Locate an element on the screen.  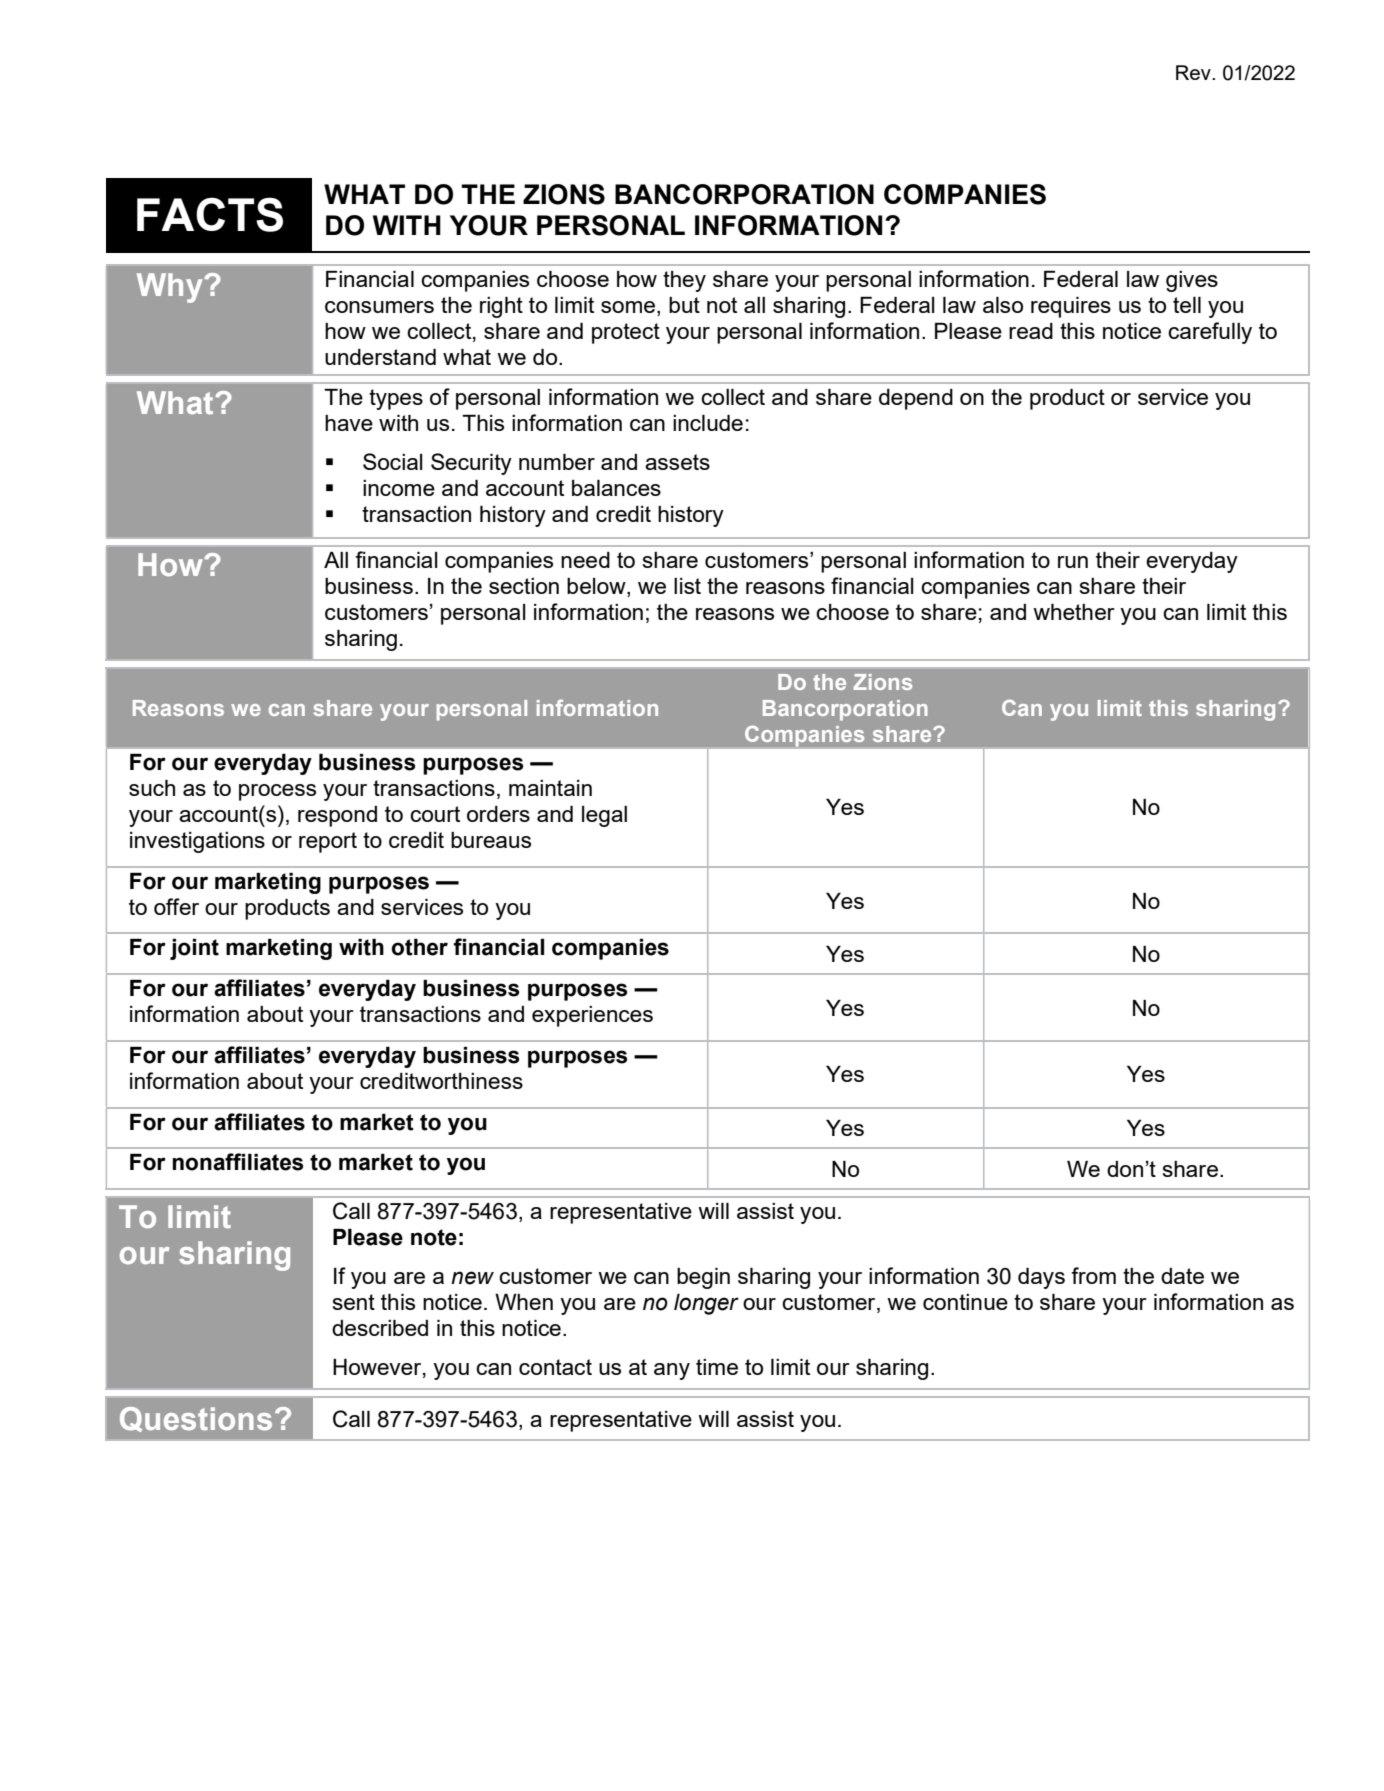
FACTS is located at coordinates (210, 214).
